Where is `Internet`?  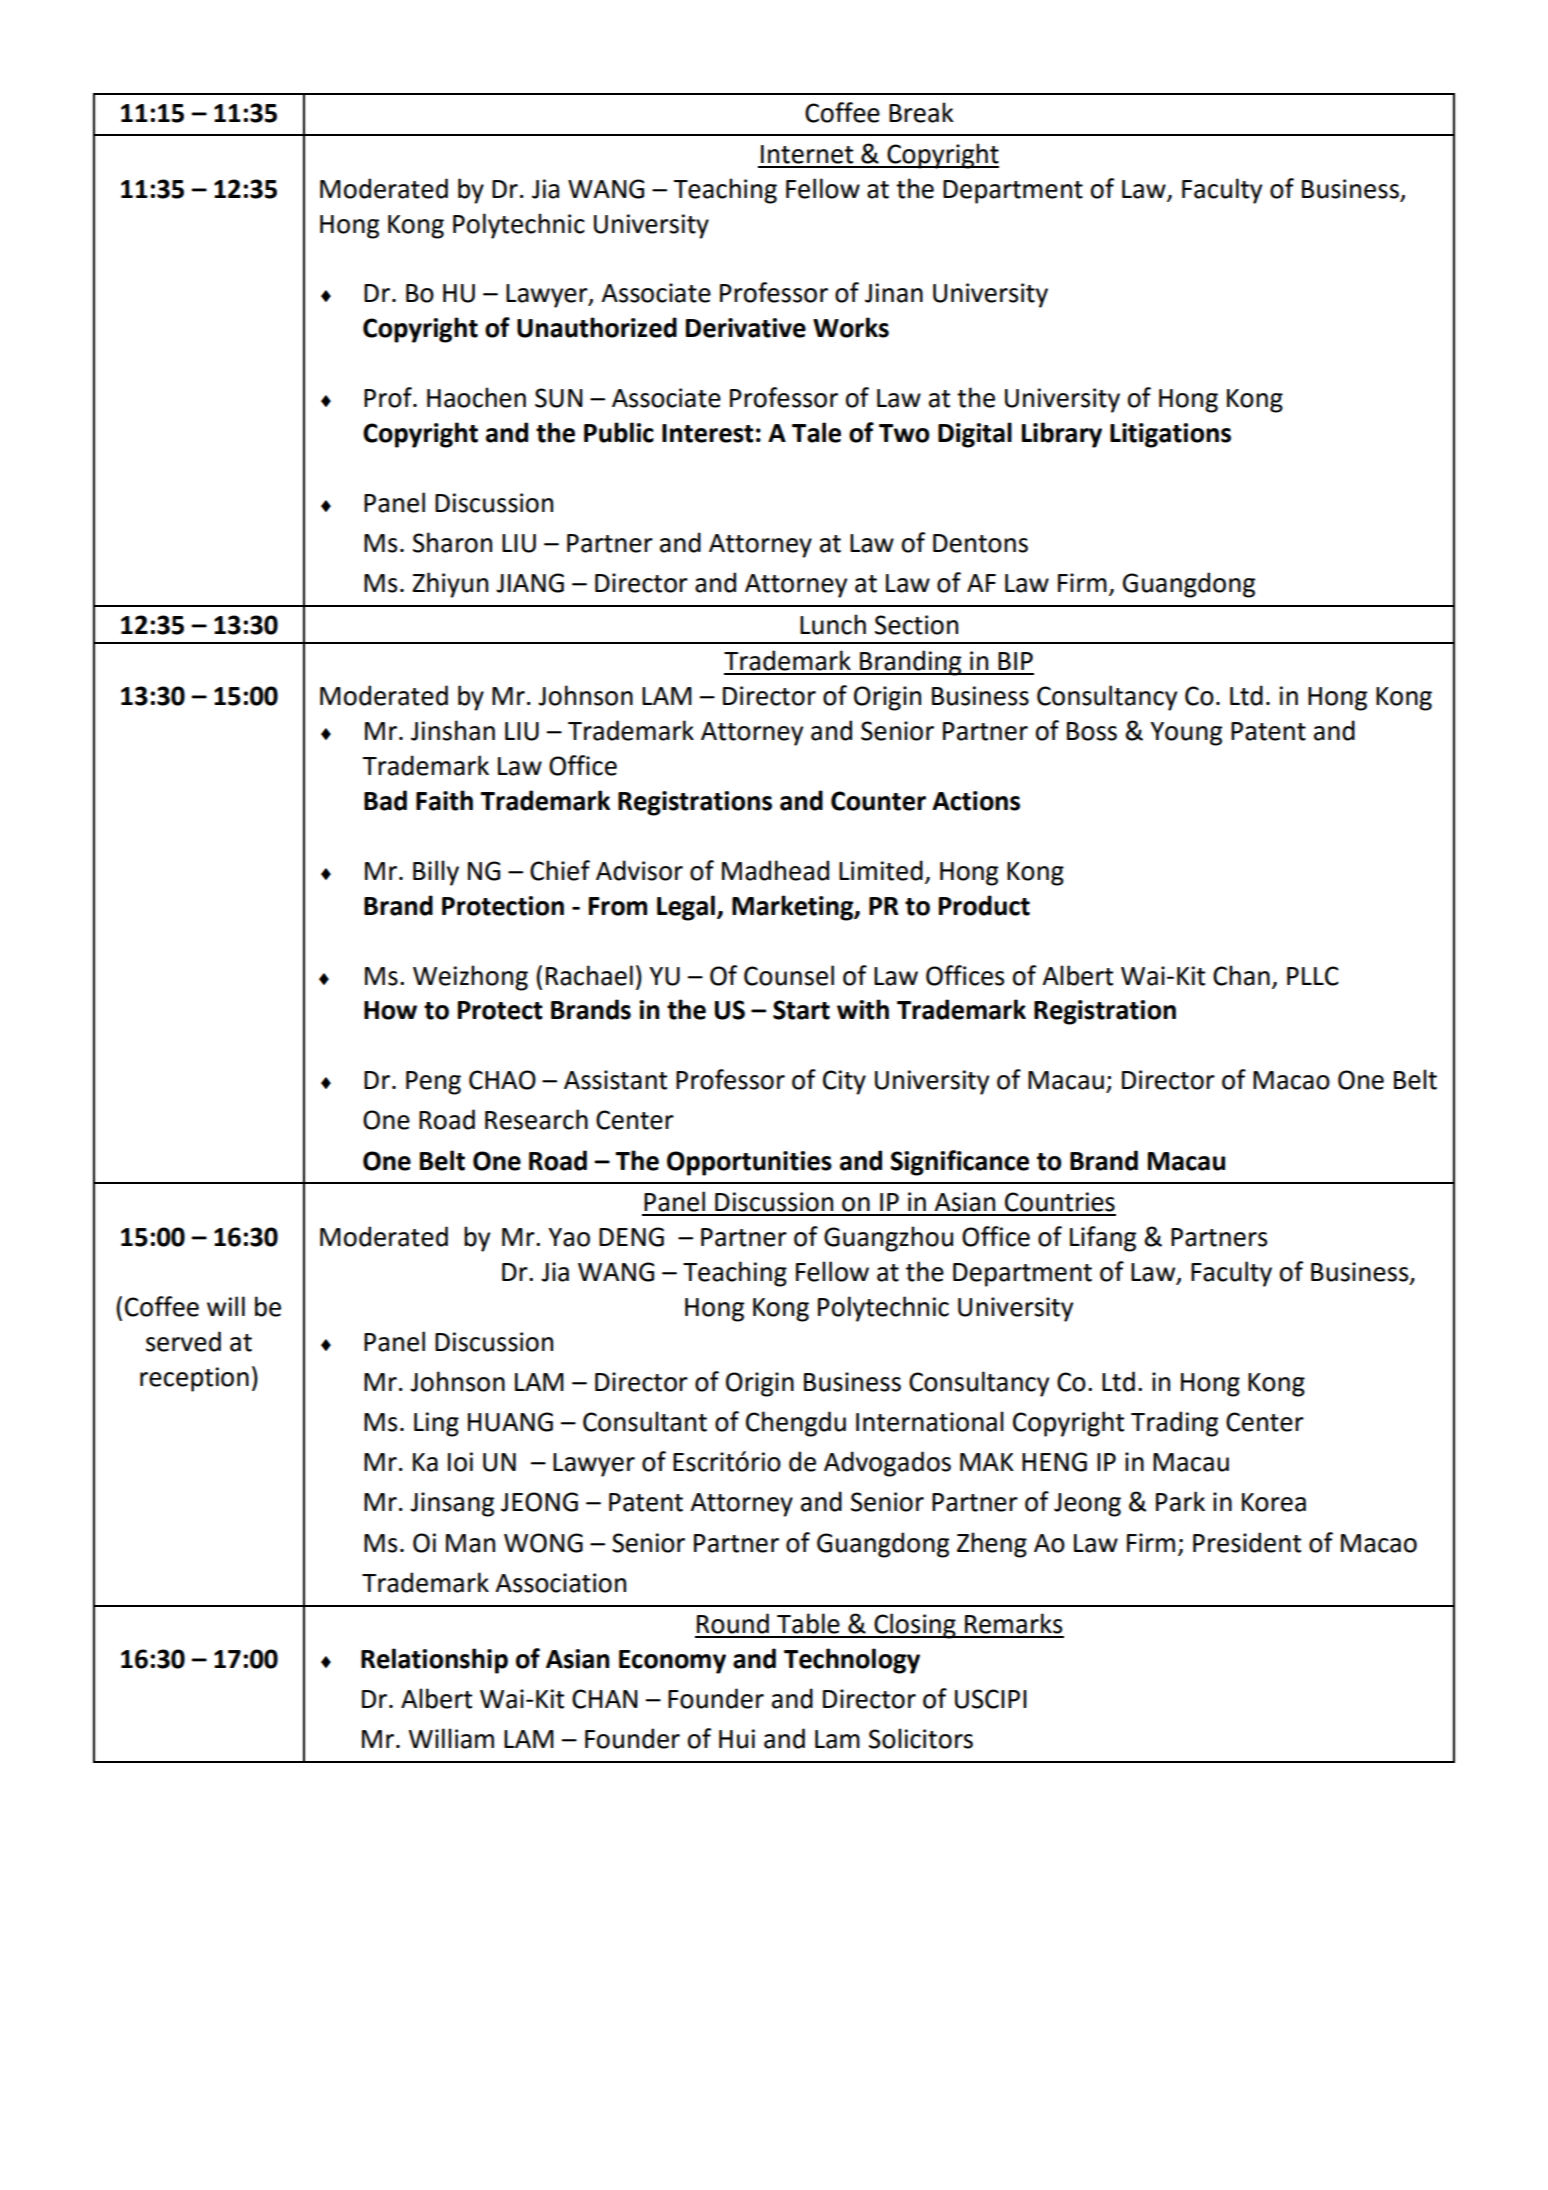 Internet is located at coordinates (807, 154).
